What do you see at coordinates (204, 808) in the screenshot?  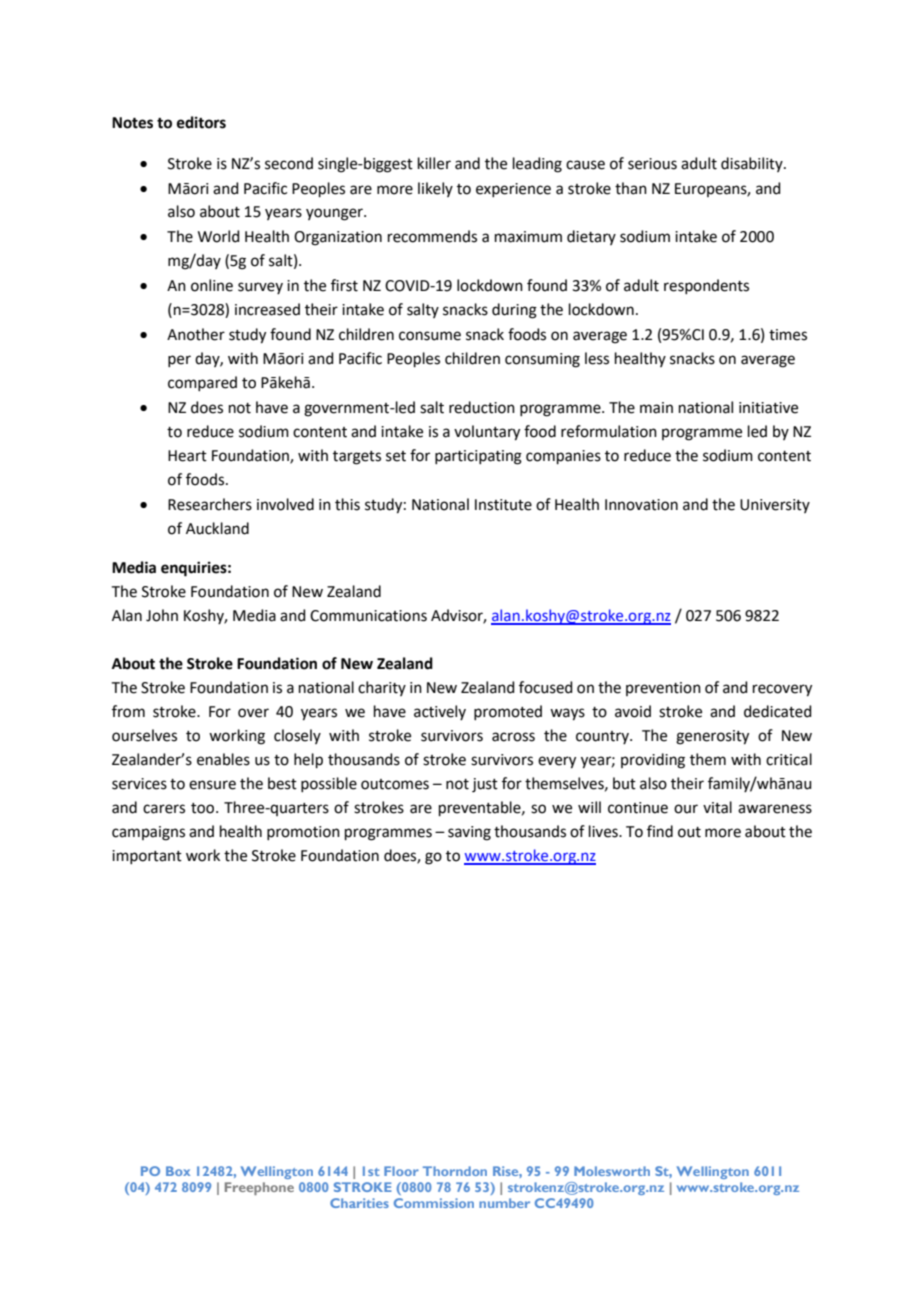 I see `too` at bounding box center [204, 808].
